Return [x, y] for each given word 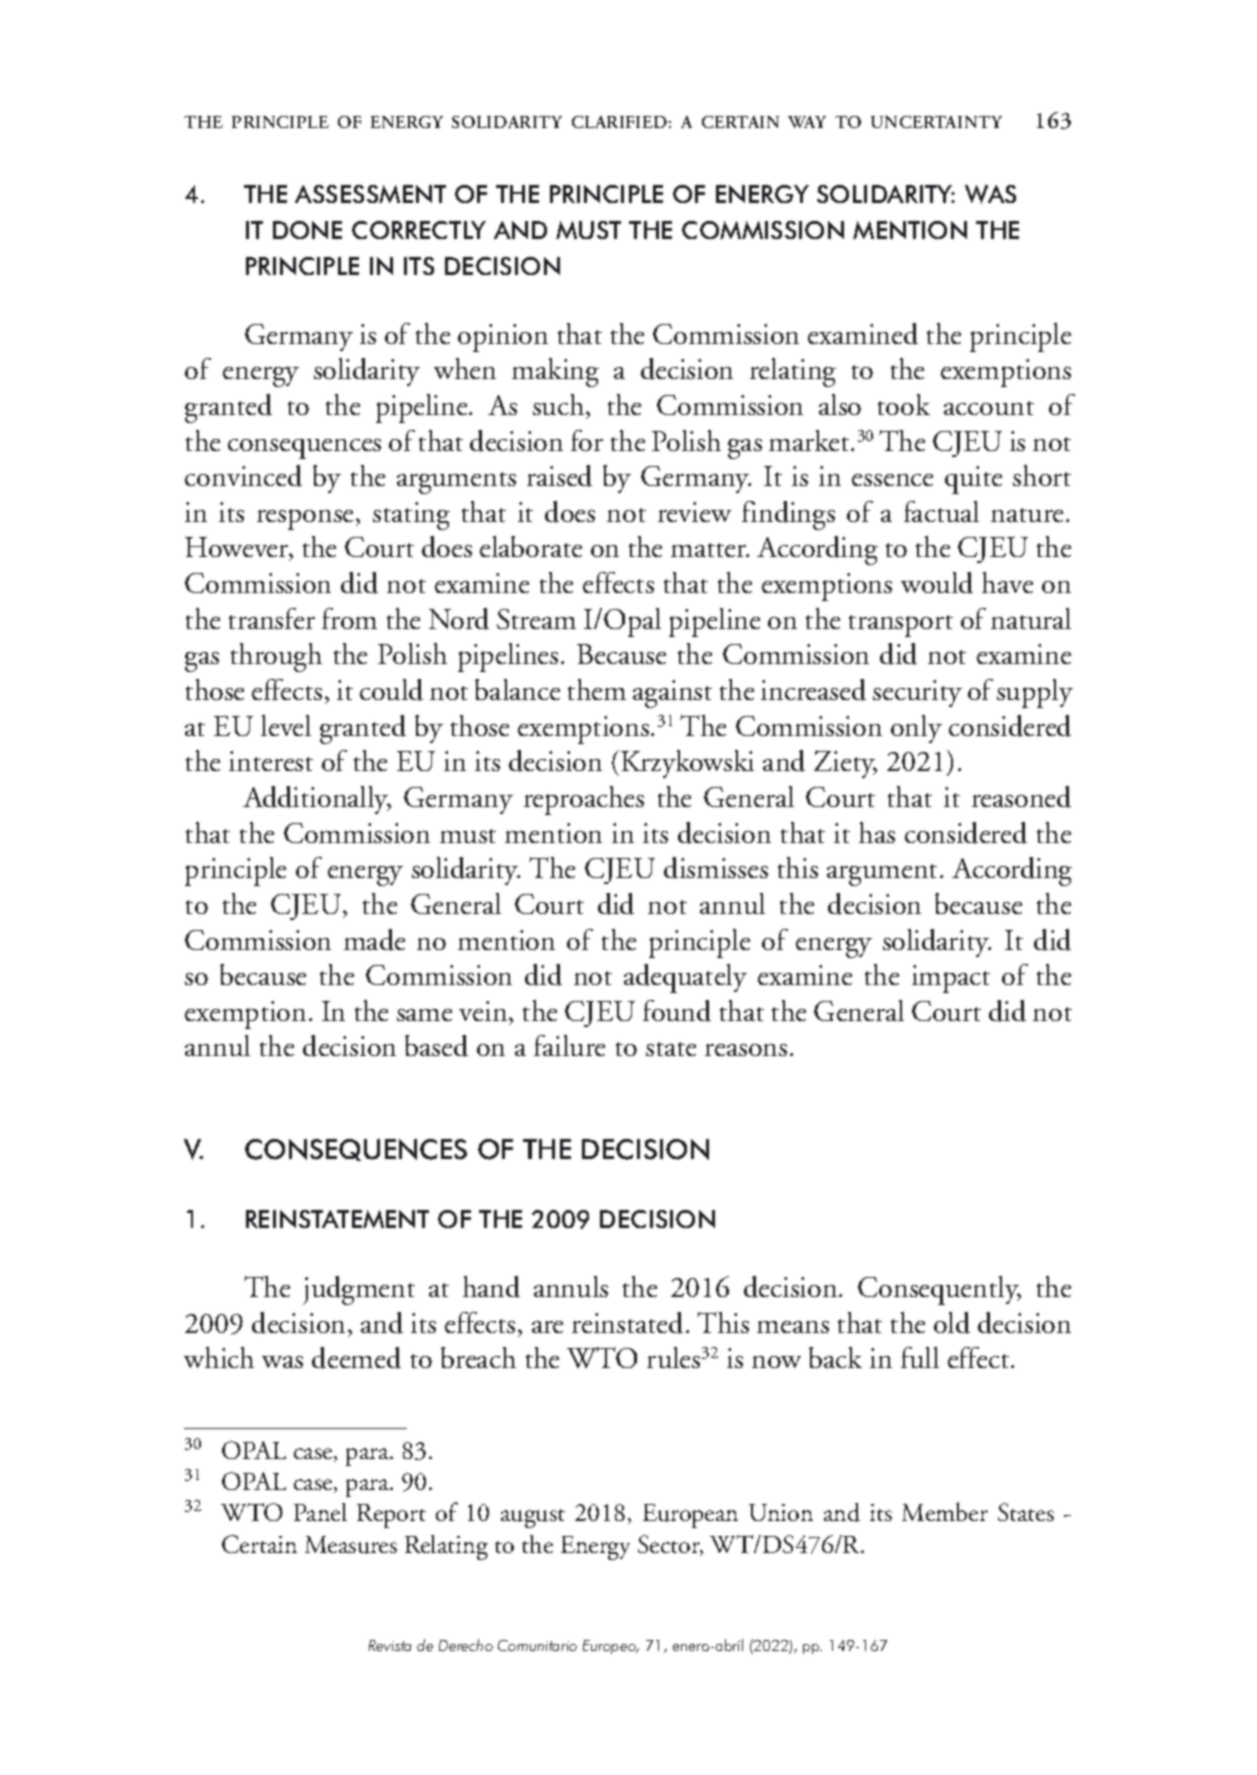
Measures [351, 1545]
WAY [807, 122]
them [597, 689]
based [436, 1046]
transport [901, 626]
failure [569, 1045]
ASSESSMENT [370, 194]
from [349, 618]
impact [951, 979]
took [904, 404]
